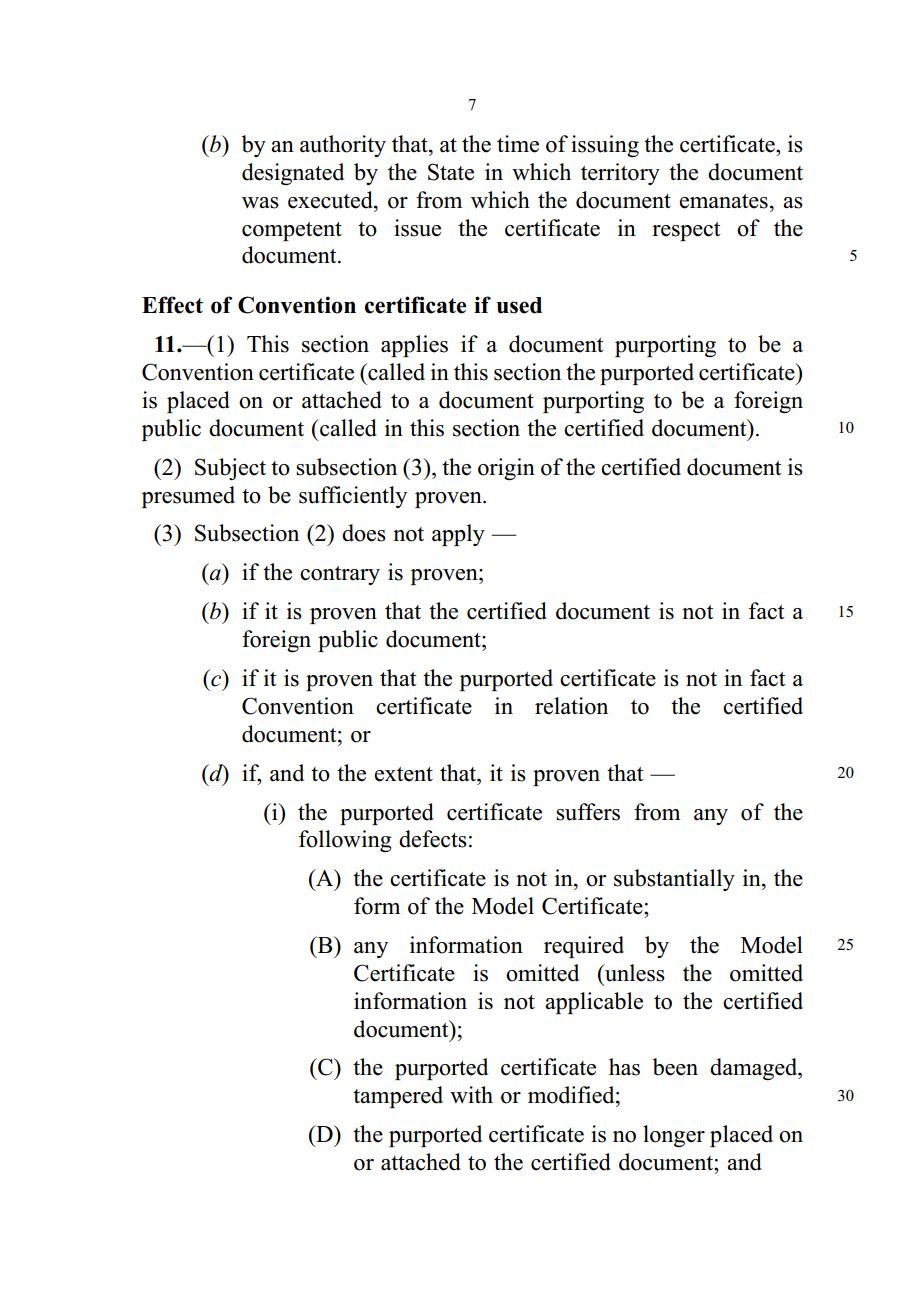 The height and width of the image is (1314, 924). I want to click on relation, so click(571, 706).
